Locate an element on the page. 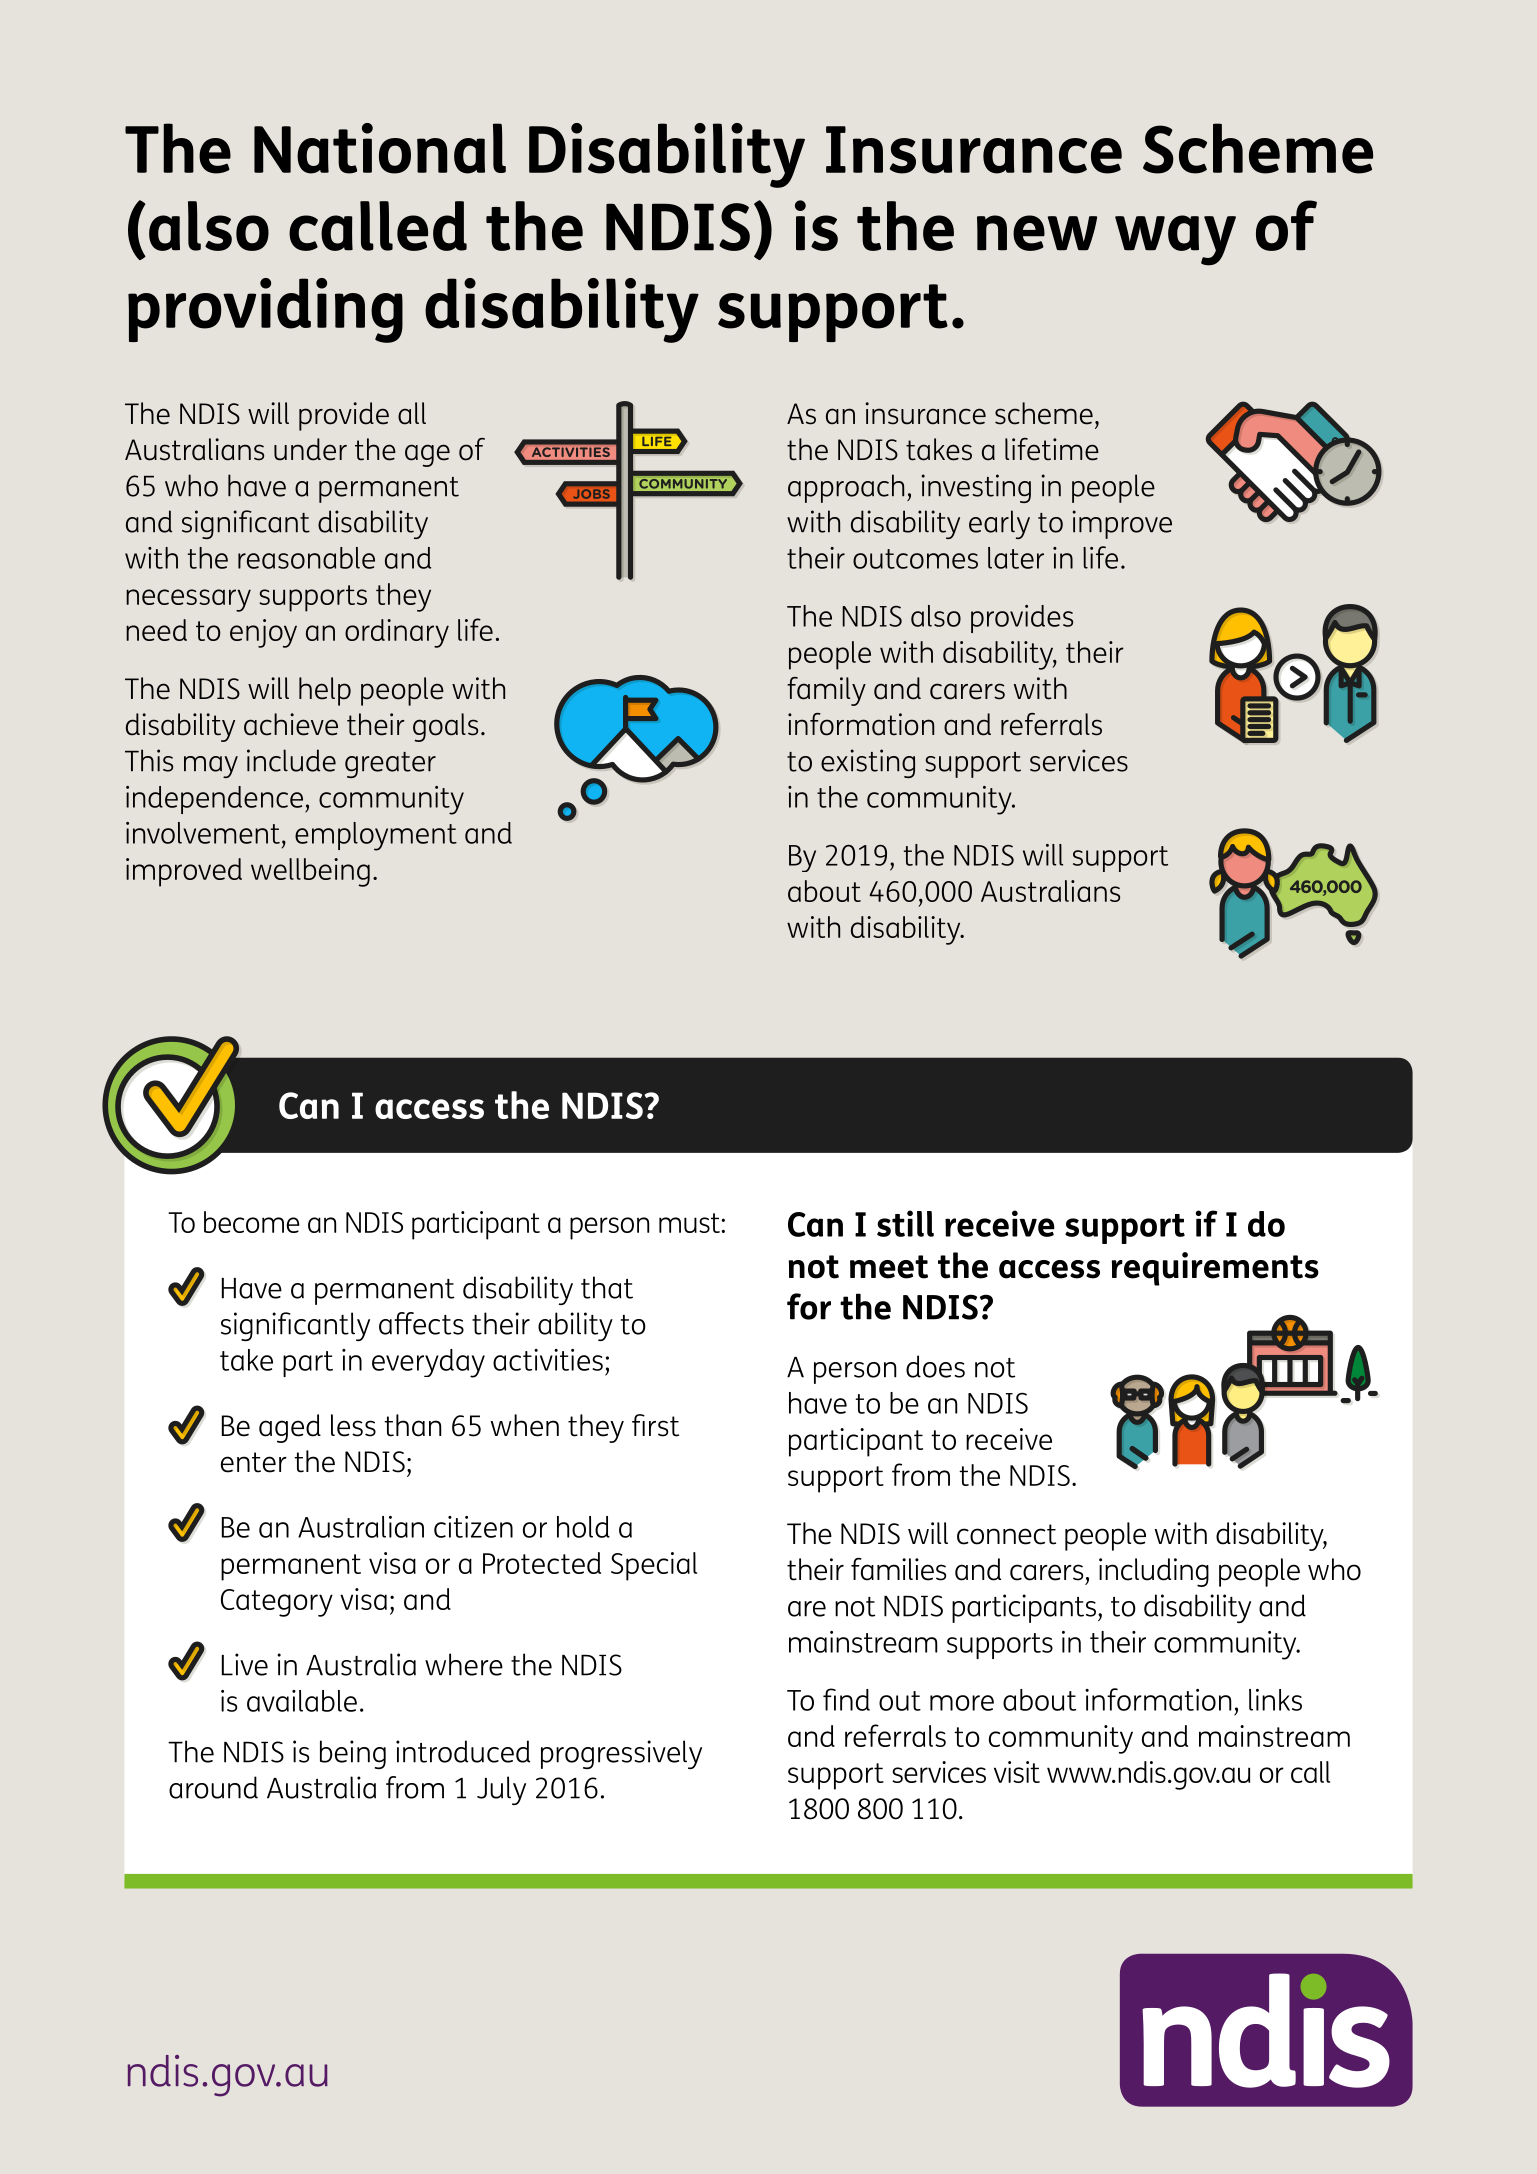 The image size is (1537, 2174). new is located at coordinates (1037, 233).
